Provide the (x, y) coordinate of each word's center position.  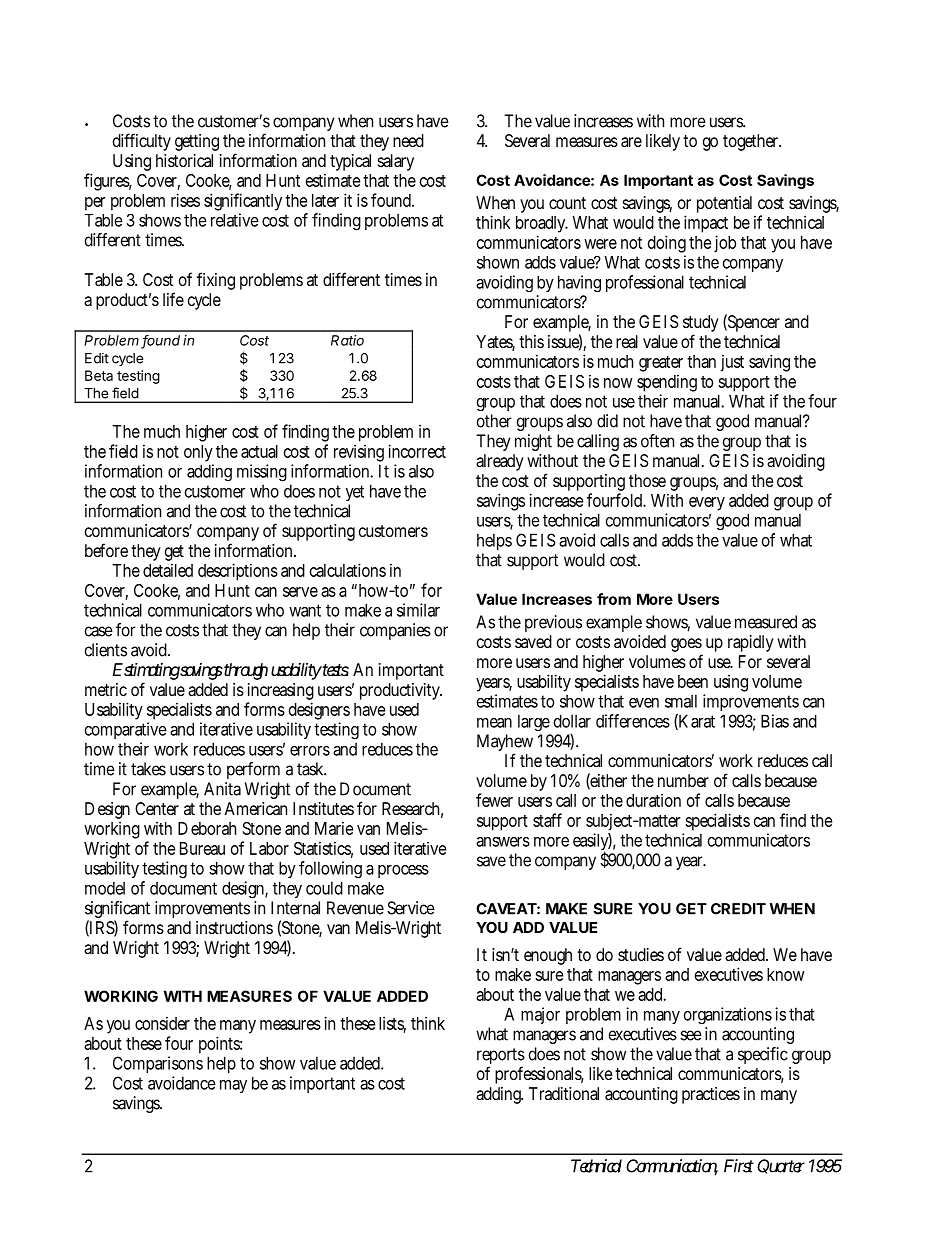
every (707, 505)
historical (184, 160)
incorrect (417, 451)
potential (726, 206)
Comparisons (158, 1064)
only (199, 455)
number (683, 780)
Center (157, 808)
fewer (494, 800)
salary (396, 162)
